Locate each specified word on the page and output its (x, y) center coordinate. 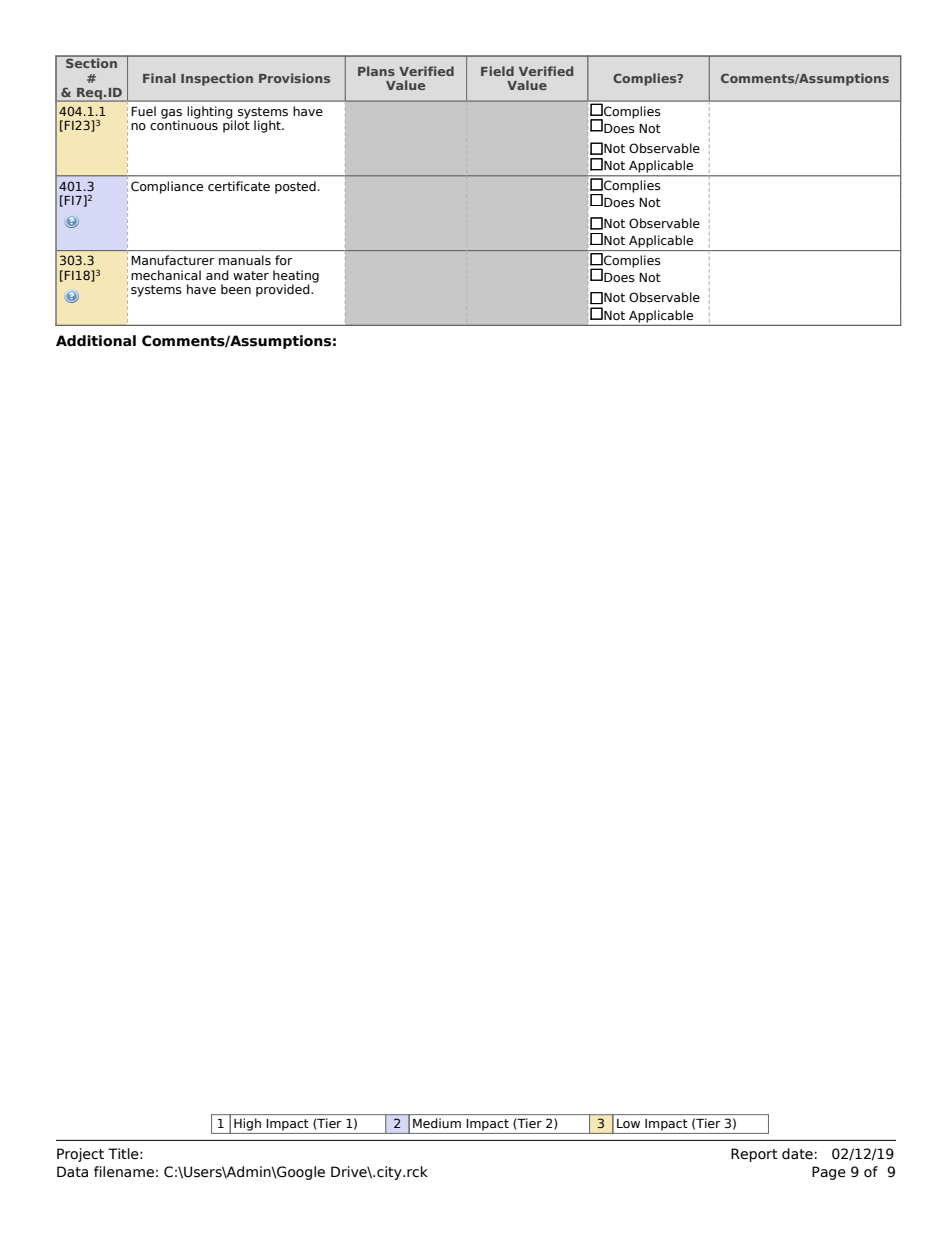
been (236, 289)
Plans (376, 71)
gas (171, 115)
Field (497, 71)
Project (80, 1155)
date (797, 1154)
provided (284, 290)
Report (754, 1155)
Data (72, 1172)
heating (296, 277)
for (284, 260)
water (251, 275)
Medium (437, 1123)
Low (628, 1123)
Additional (96, 341)
